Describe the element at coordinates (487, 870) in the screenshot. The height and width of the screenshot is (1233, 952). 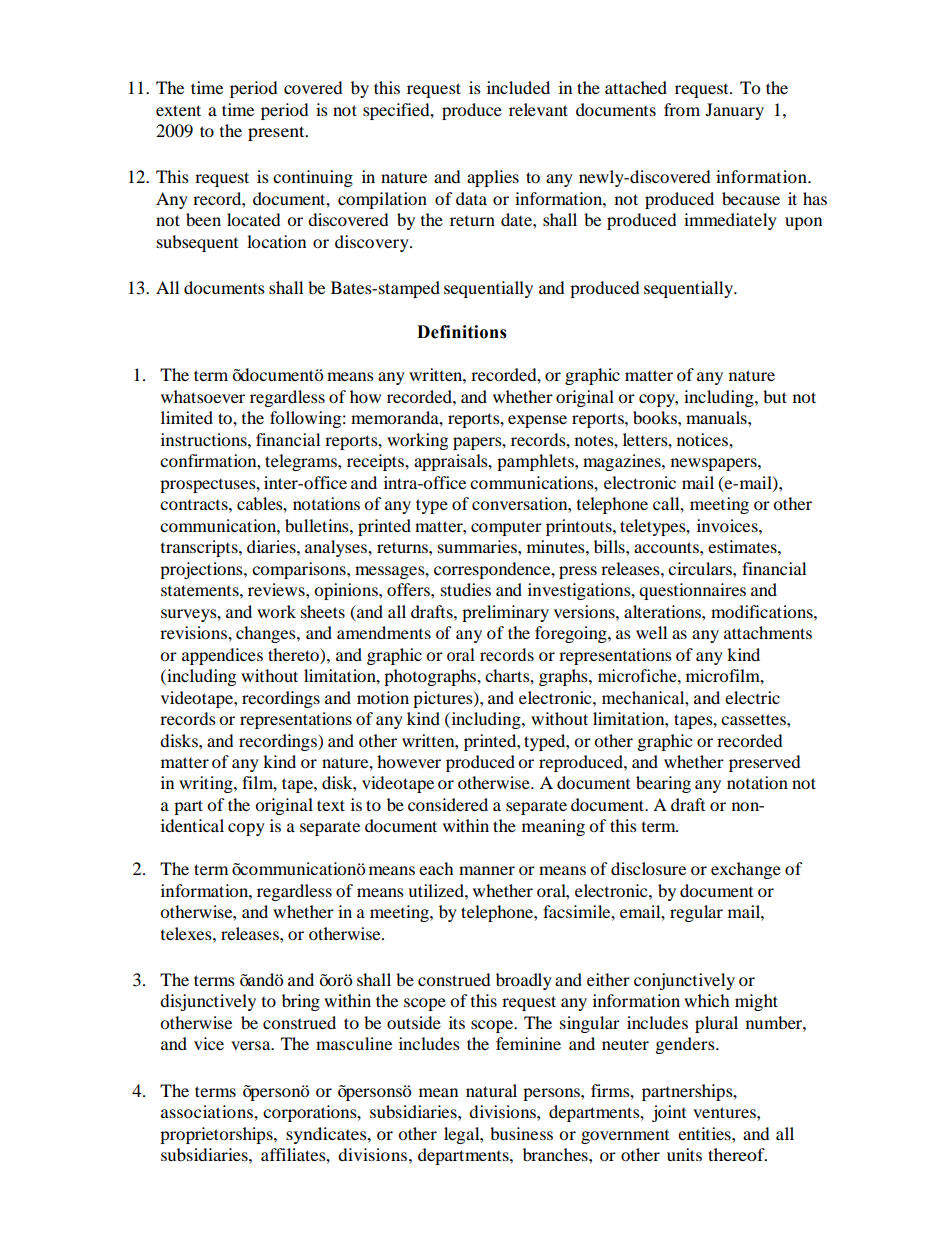
I see `manner` at that location.
